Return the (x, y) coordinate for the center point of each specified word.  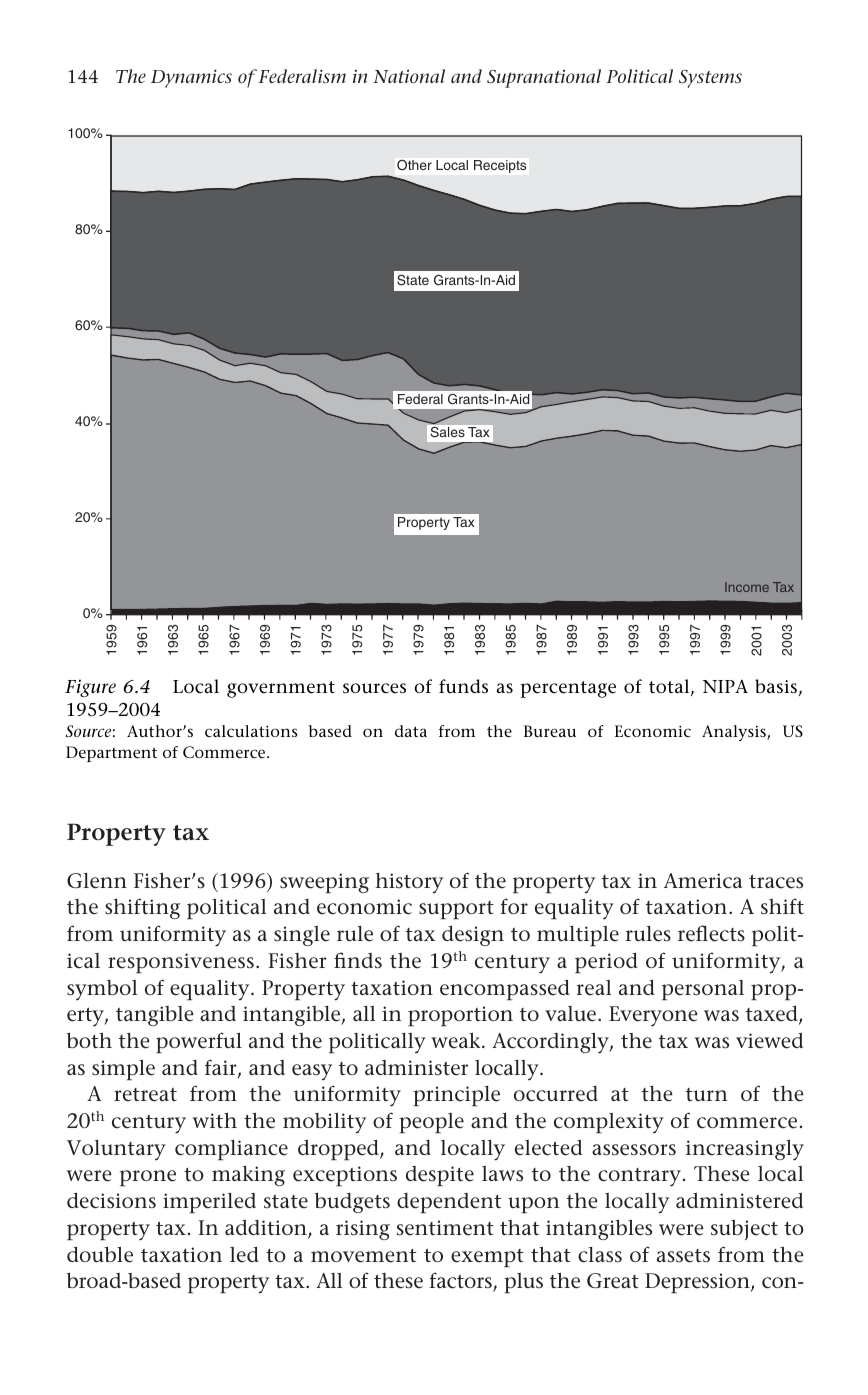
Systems (710, 79)
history (409, 883)
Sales (448, 432)
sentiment (445, 1228)
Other (414, 165)
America (703, 881)
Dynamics (191, 78)
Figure (90, 688)
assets (683, 1256)
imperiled (209, 1203)
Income (747, 587)
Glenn (97, 881)
